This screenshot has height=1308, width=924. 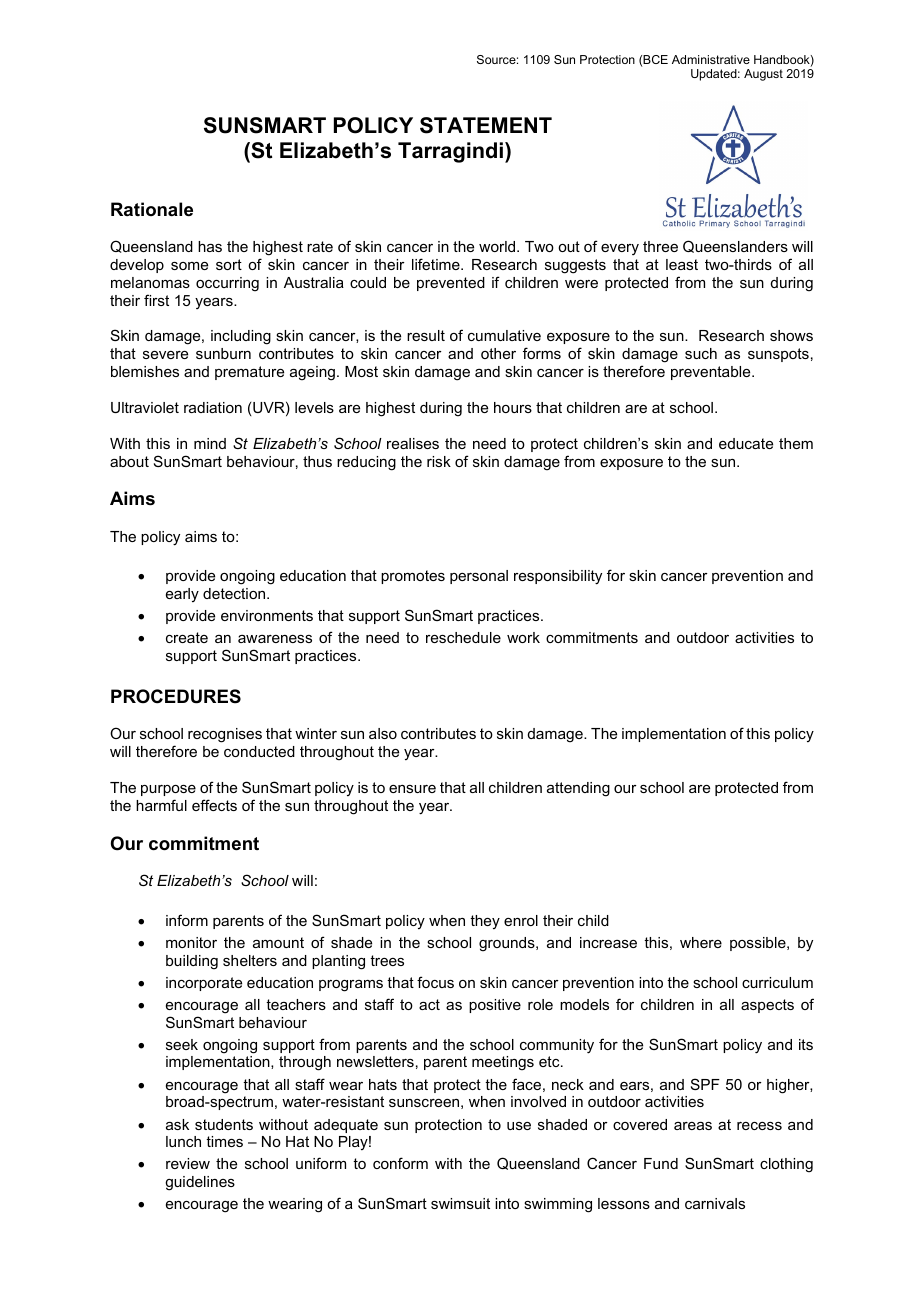 I want to click on risk, so click(x=439, y=461).
